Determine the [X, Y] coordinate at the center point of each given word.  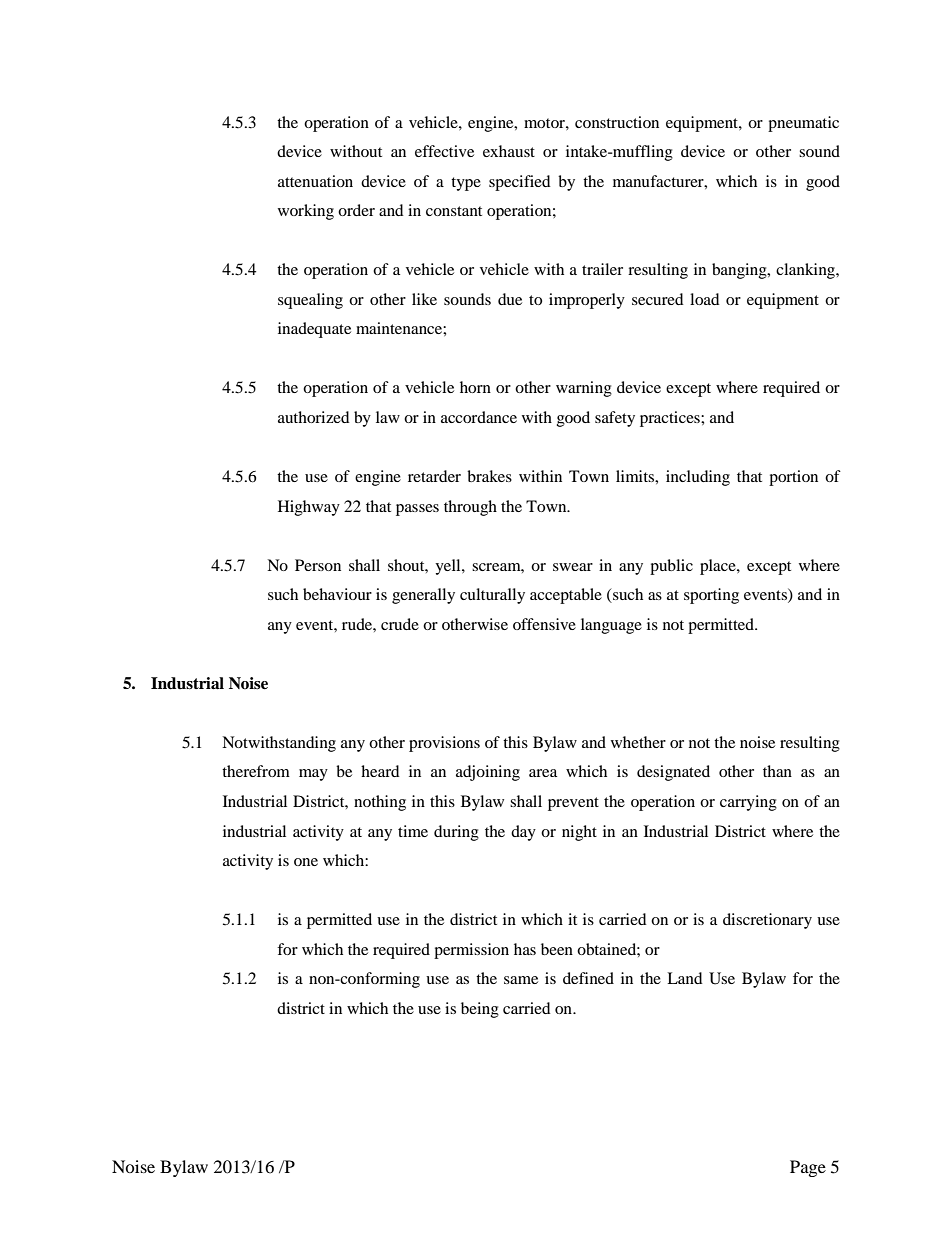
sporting [711, 596]
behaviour [337, 594]
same [521, 980]
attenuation [315, 181]
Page [808, 1168]
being [480, 1010]
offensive [544, 624]
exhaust [509, 151]
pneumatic [803, 124]
